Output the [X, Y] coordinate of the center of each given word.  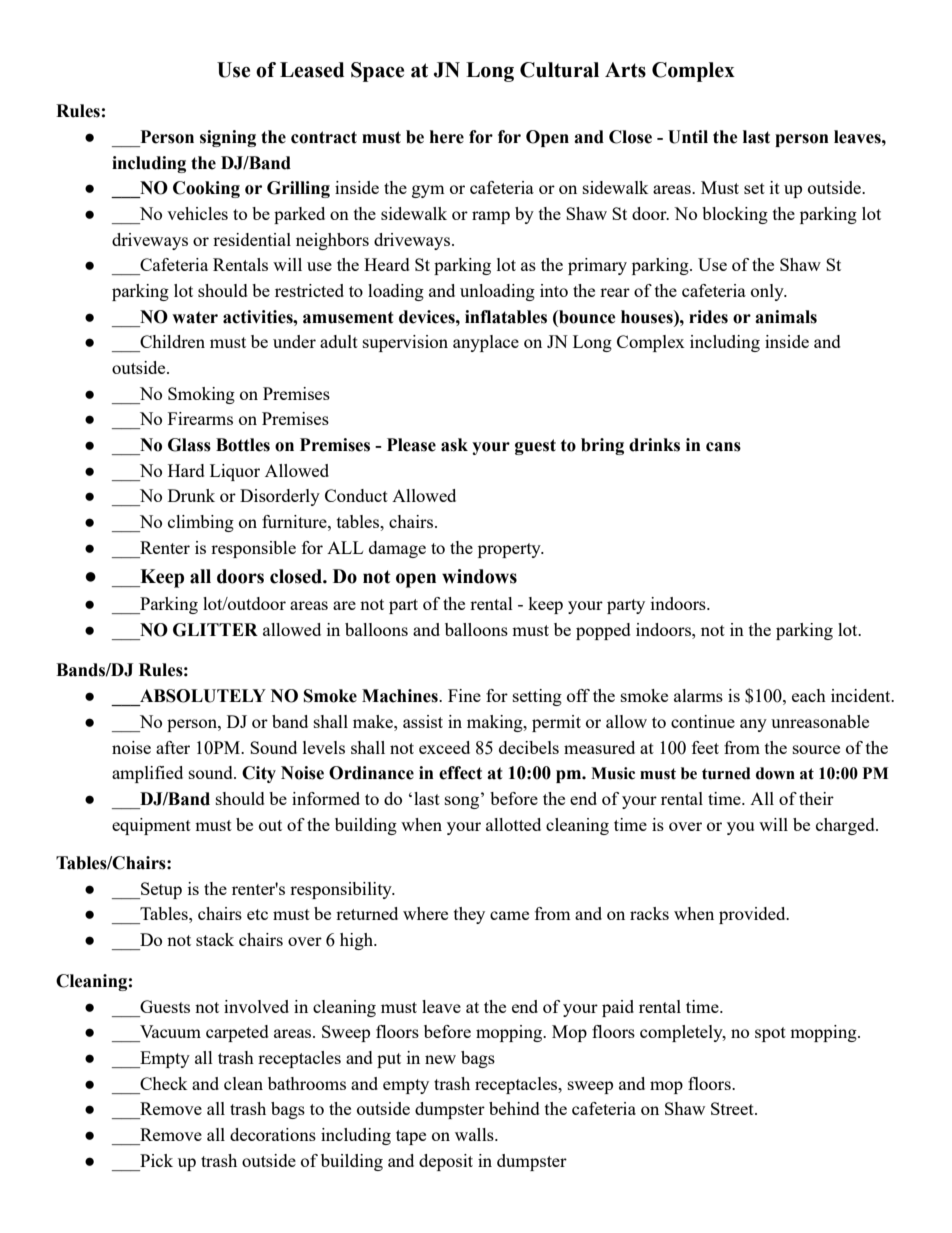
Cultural [559, 70]
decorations [273, 1134]
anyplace [486, 343]
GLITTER [215, 630]
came [509, 915]
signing [228, 138]
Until [688, 137]
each [809, 695]
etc [257, 914]
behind [514, 1108]
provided [753, 915]
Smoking [201, 395]
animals [786, 317]
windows [479, 576]
